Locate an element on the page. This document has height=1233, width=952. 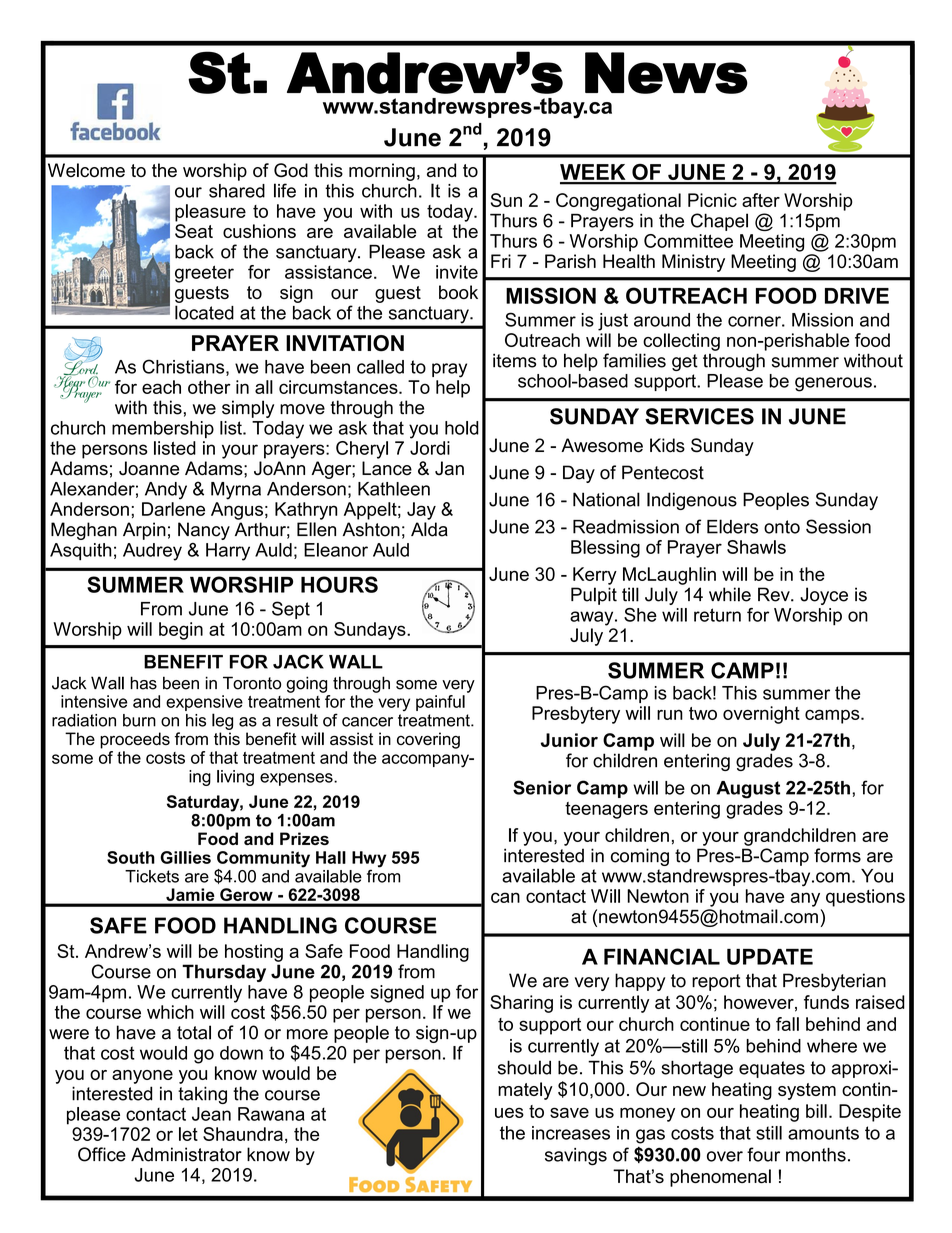
other is located at coordinates (209, 387).
